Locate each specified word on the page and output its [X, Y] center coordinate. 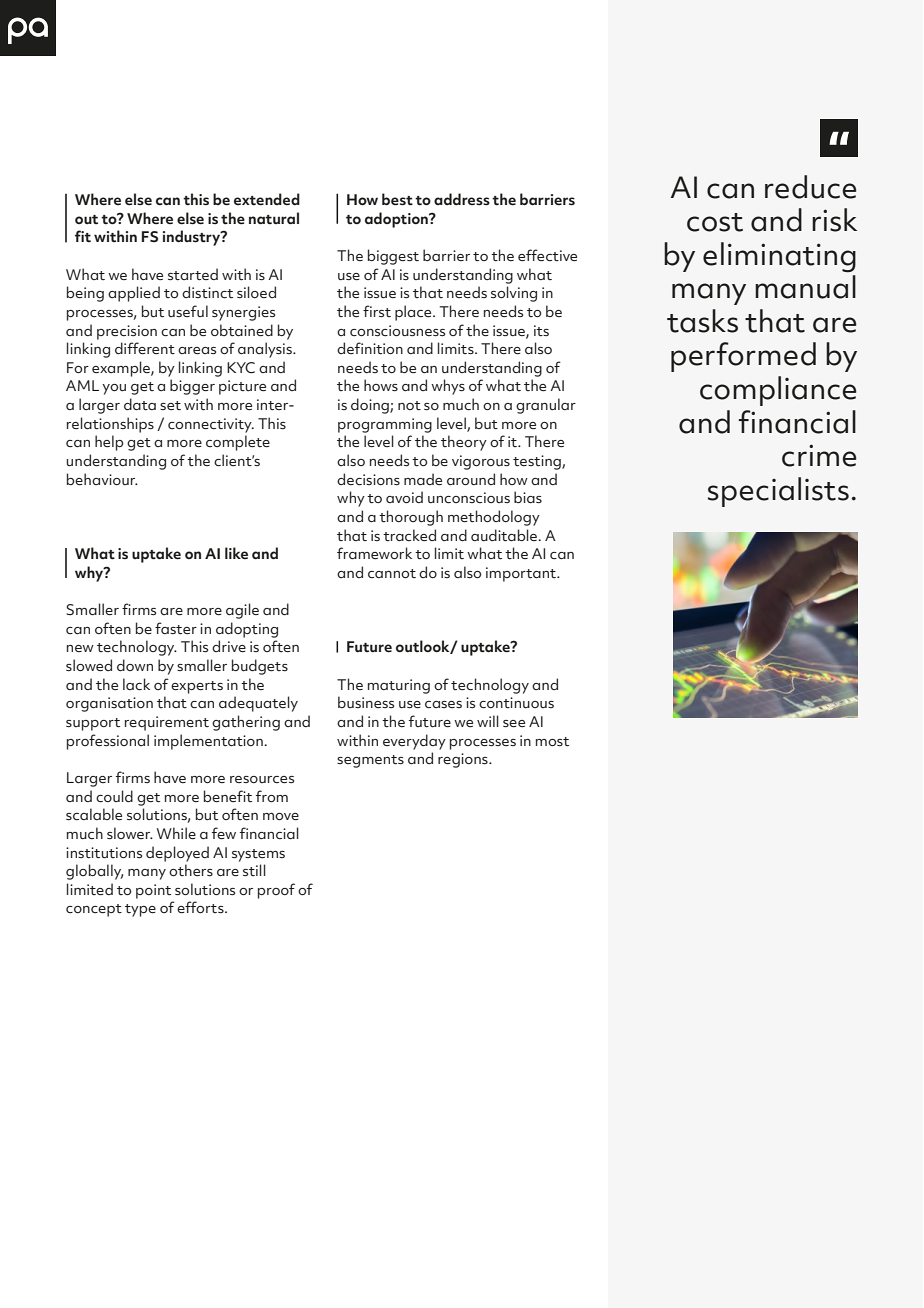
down [135, 665]
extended [267, 199]
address [462, 199]
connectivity [211, 425]
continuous [516, 703]
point [153, 891]
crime [819, 455]
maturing [399, 686]
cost [715, 222]
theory [464, 443]
